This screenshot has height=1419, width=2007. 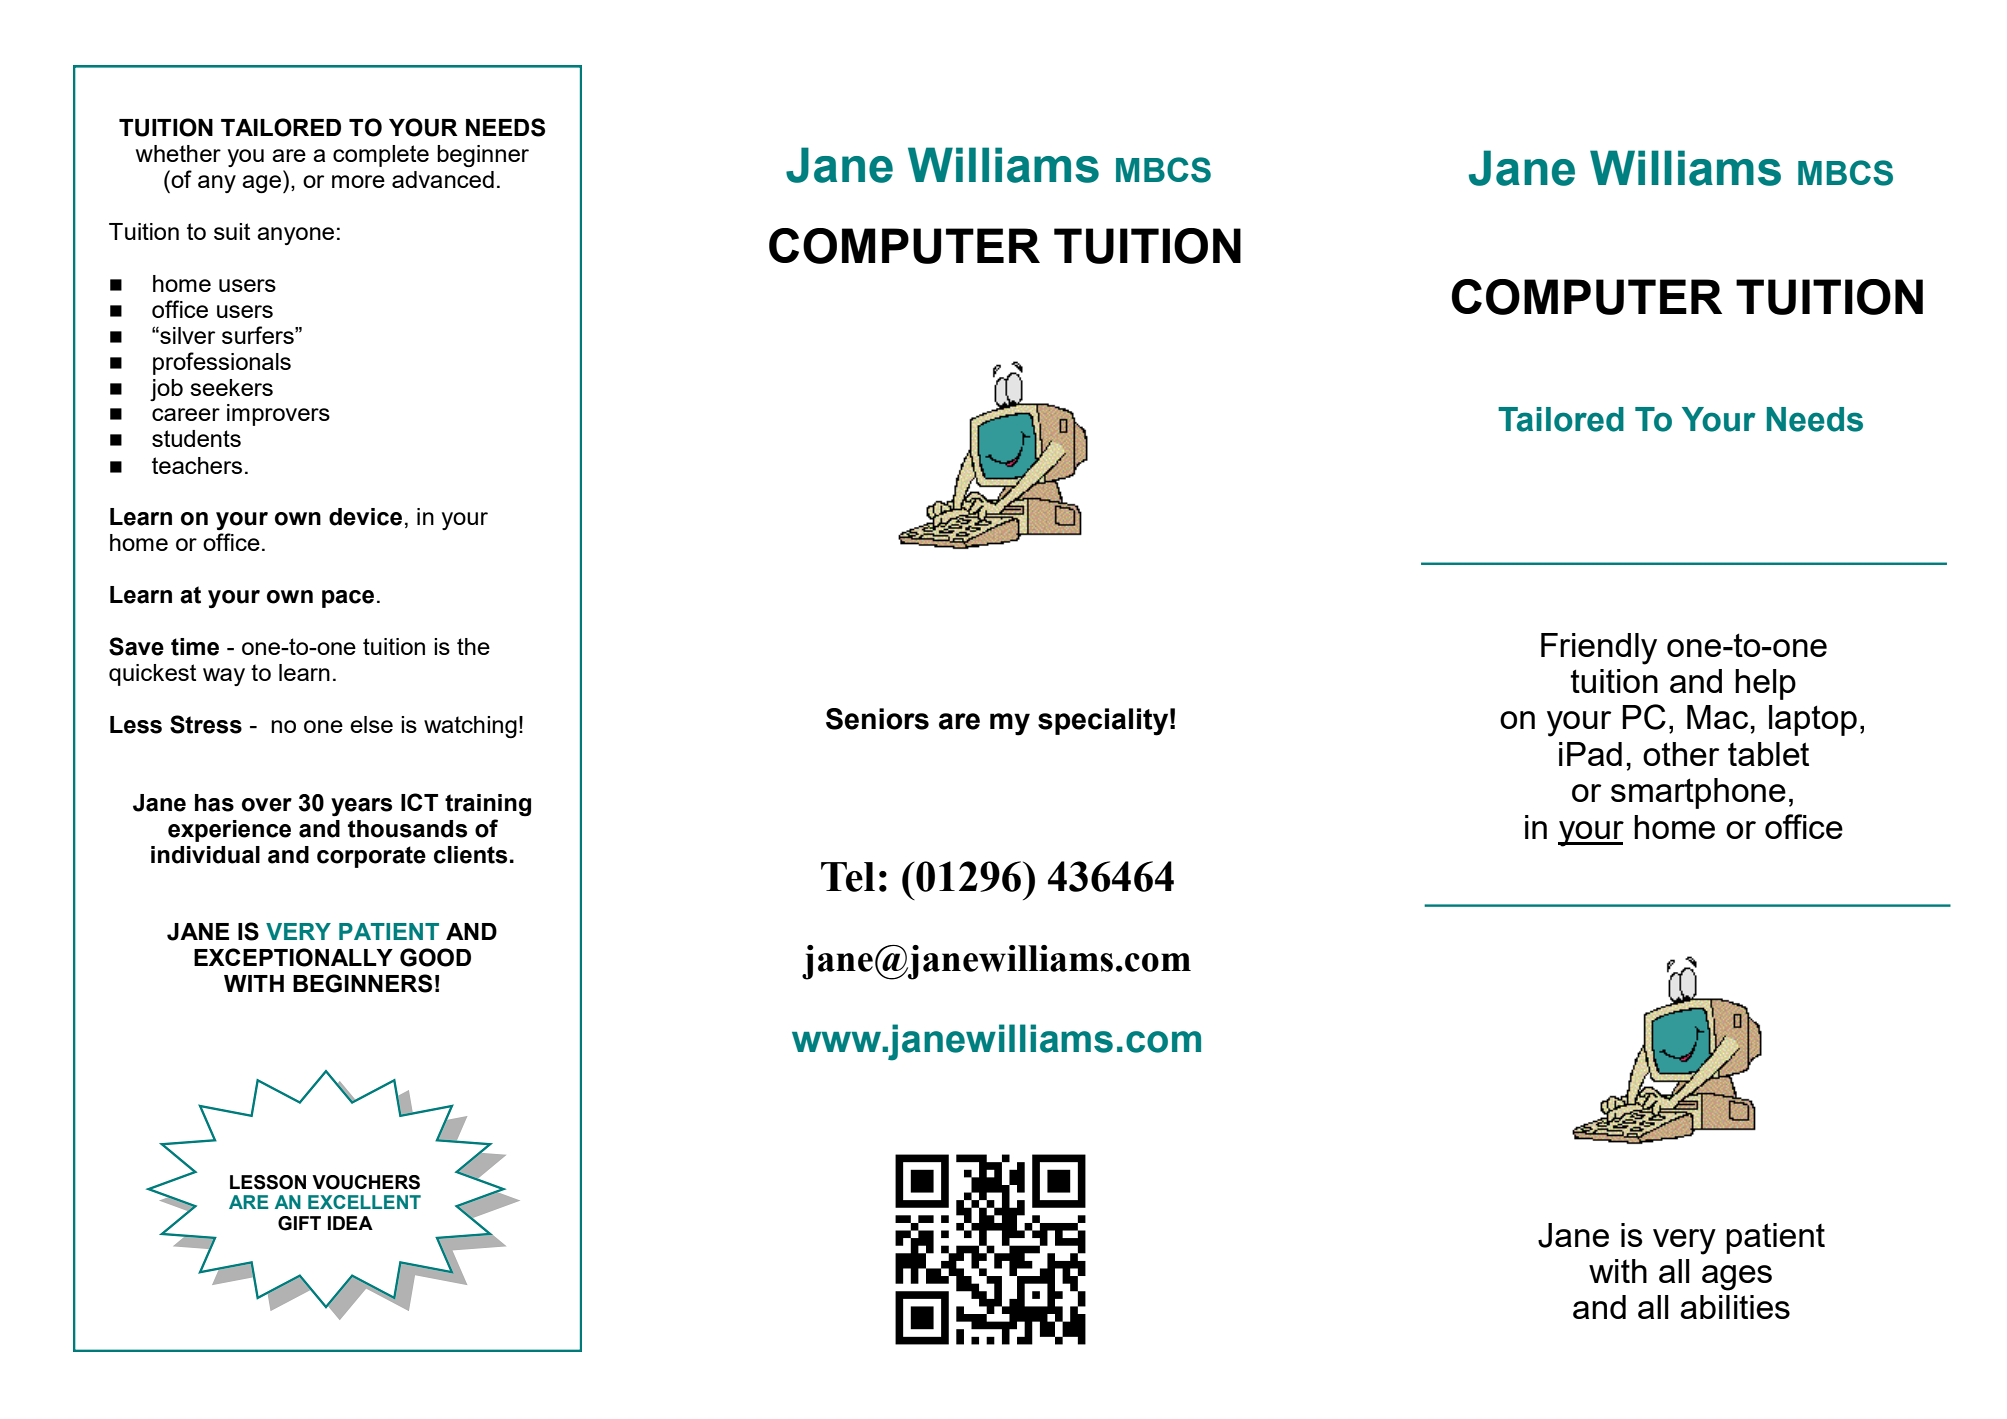 I want to click on Seniors, so click(x=877, y=719).
